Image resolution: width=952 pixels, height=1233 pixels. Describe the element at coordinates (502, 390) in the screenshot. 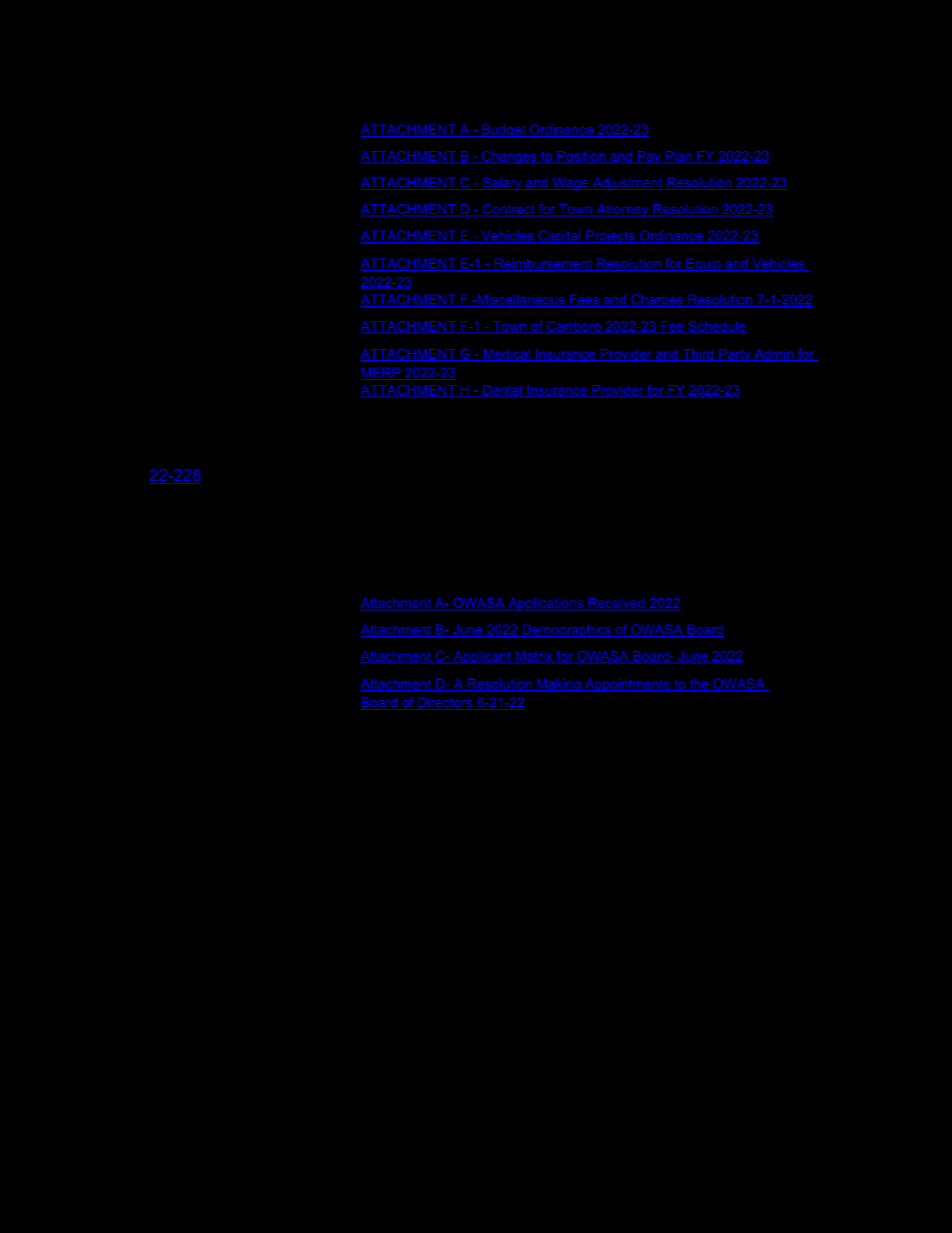

I see `Dental` at that location.
